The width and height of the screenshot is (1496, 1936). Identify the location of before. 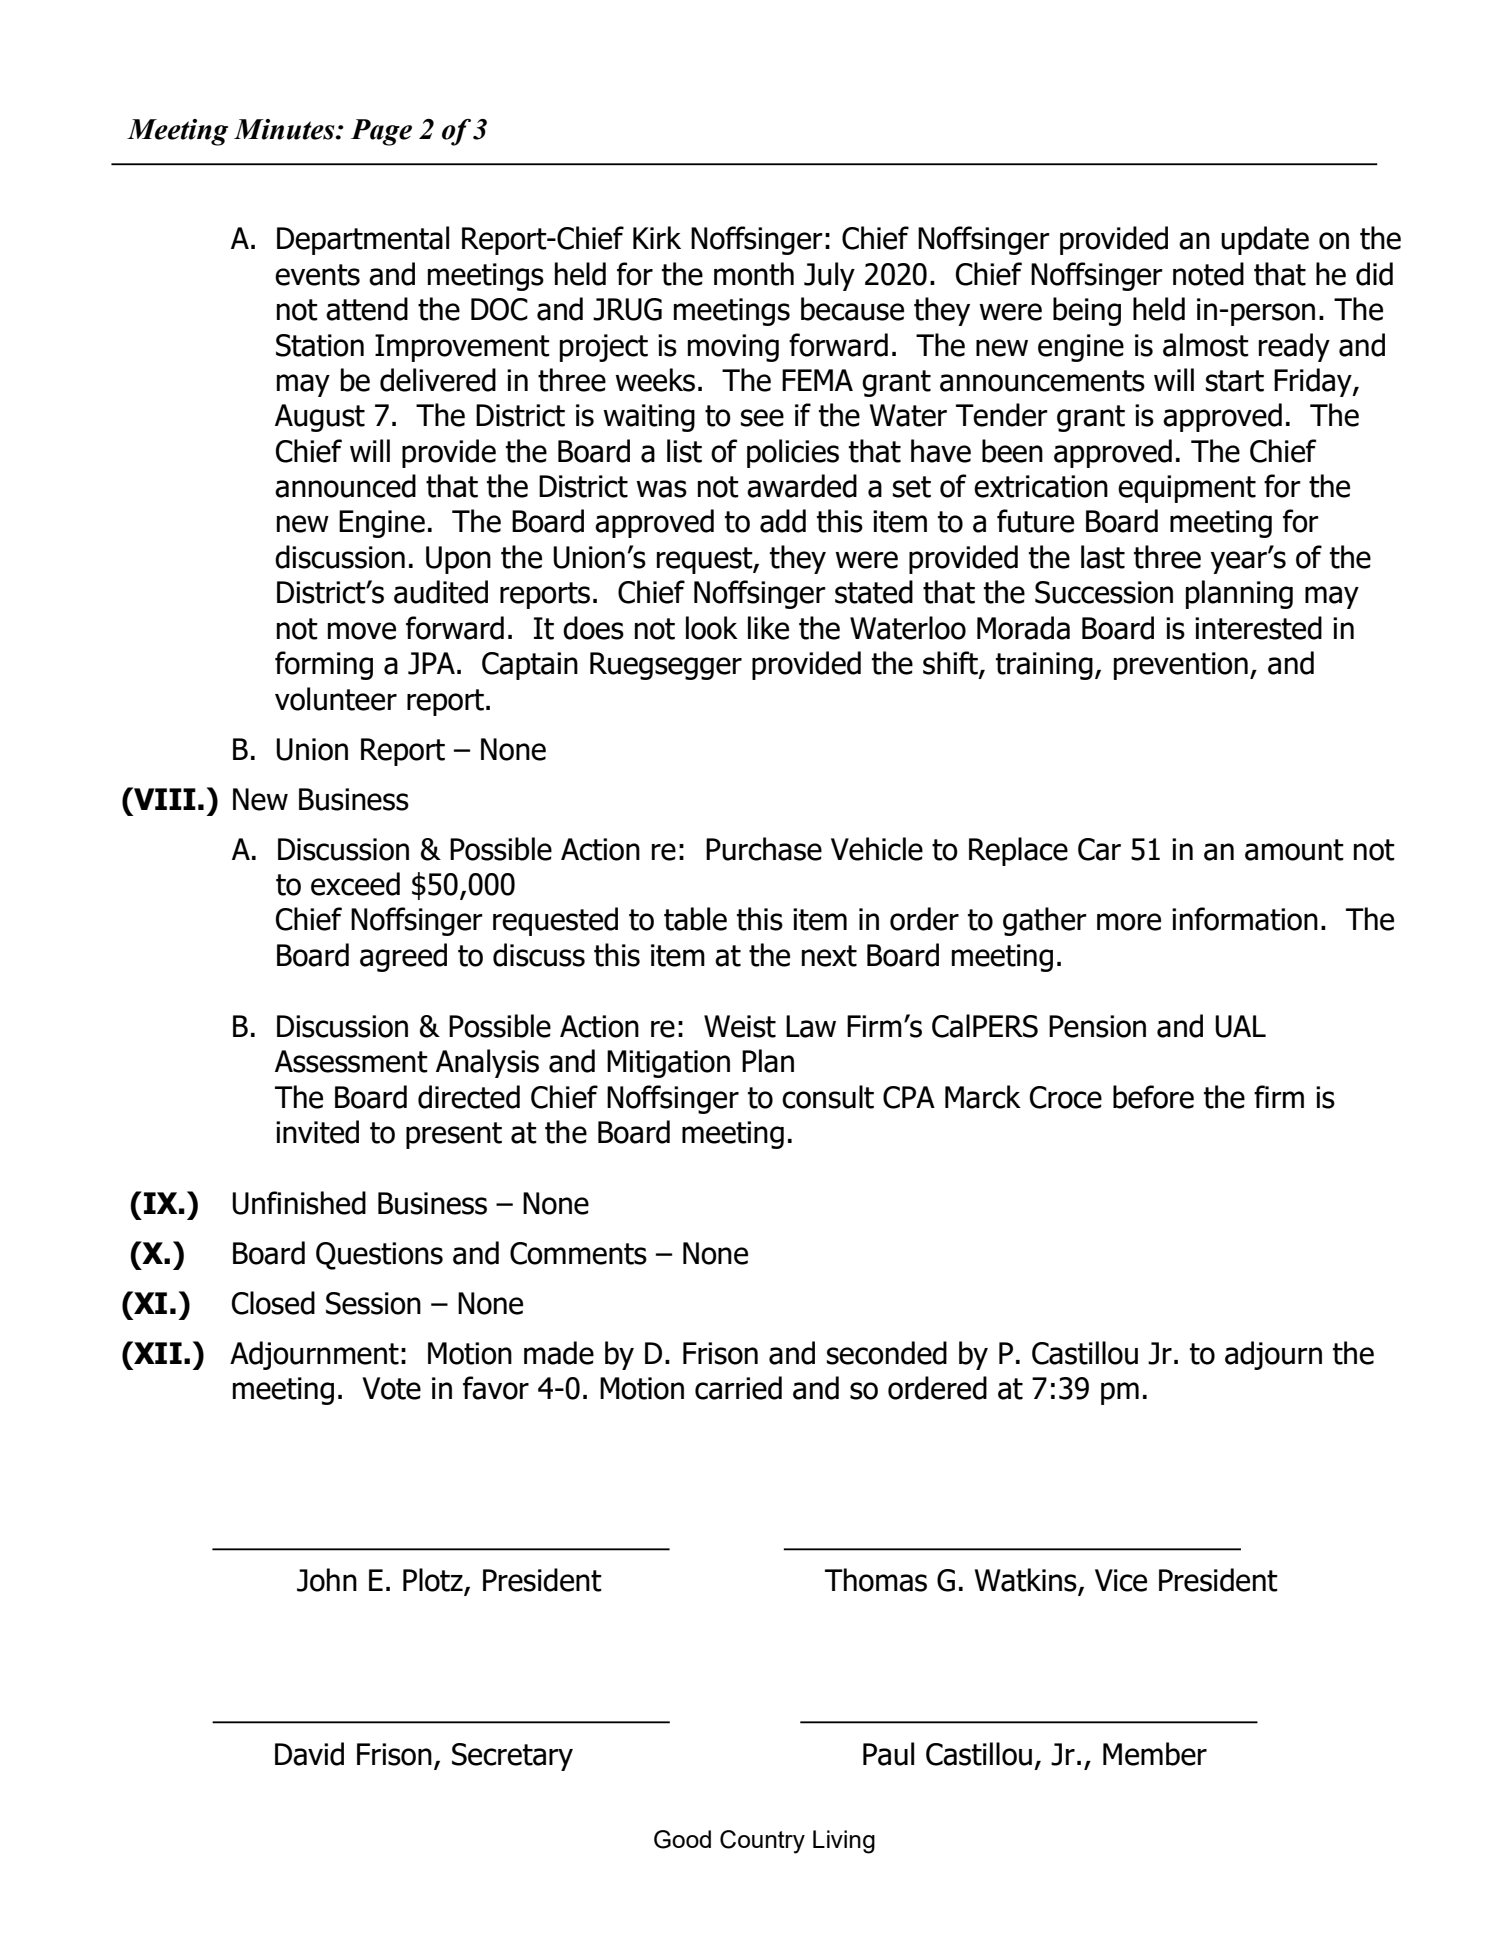
(1153, 1097).
